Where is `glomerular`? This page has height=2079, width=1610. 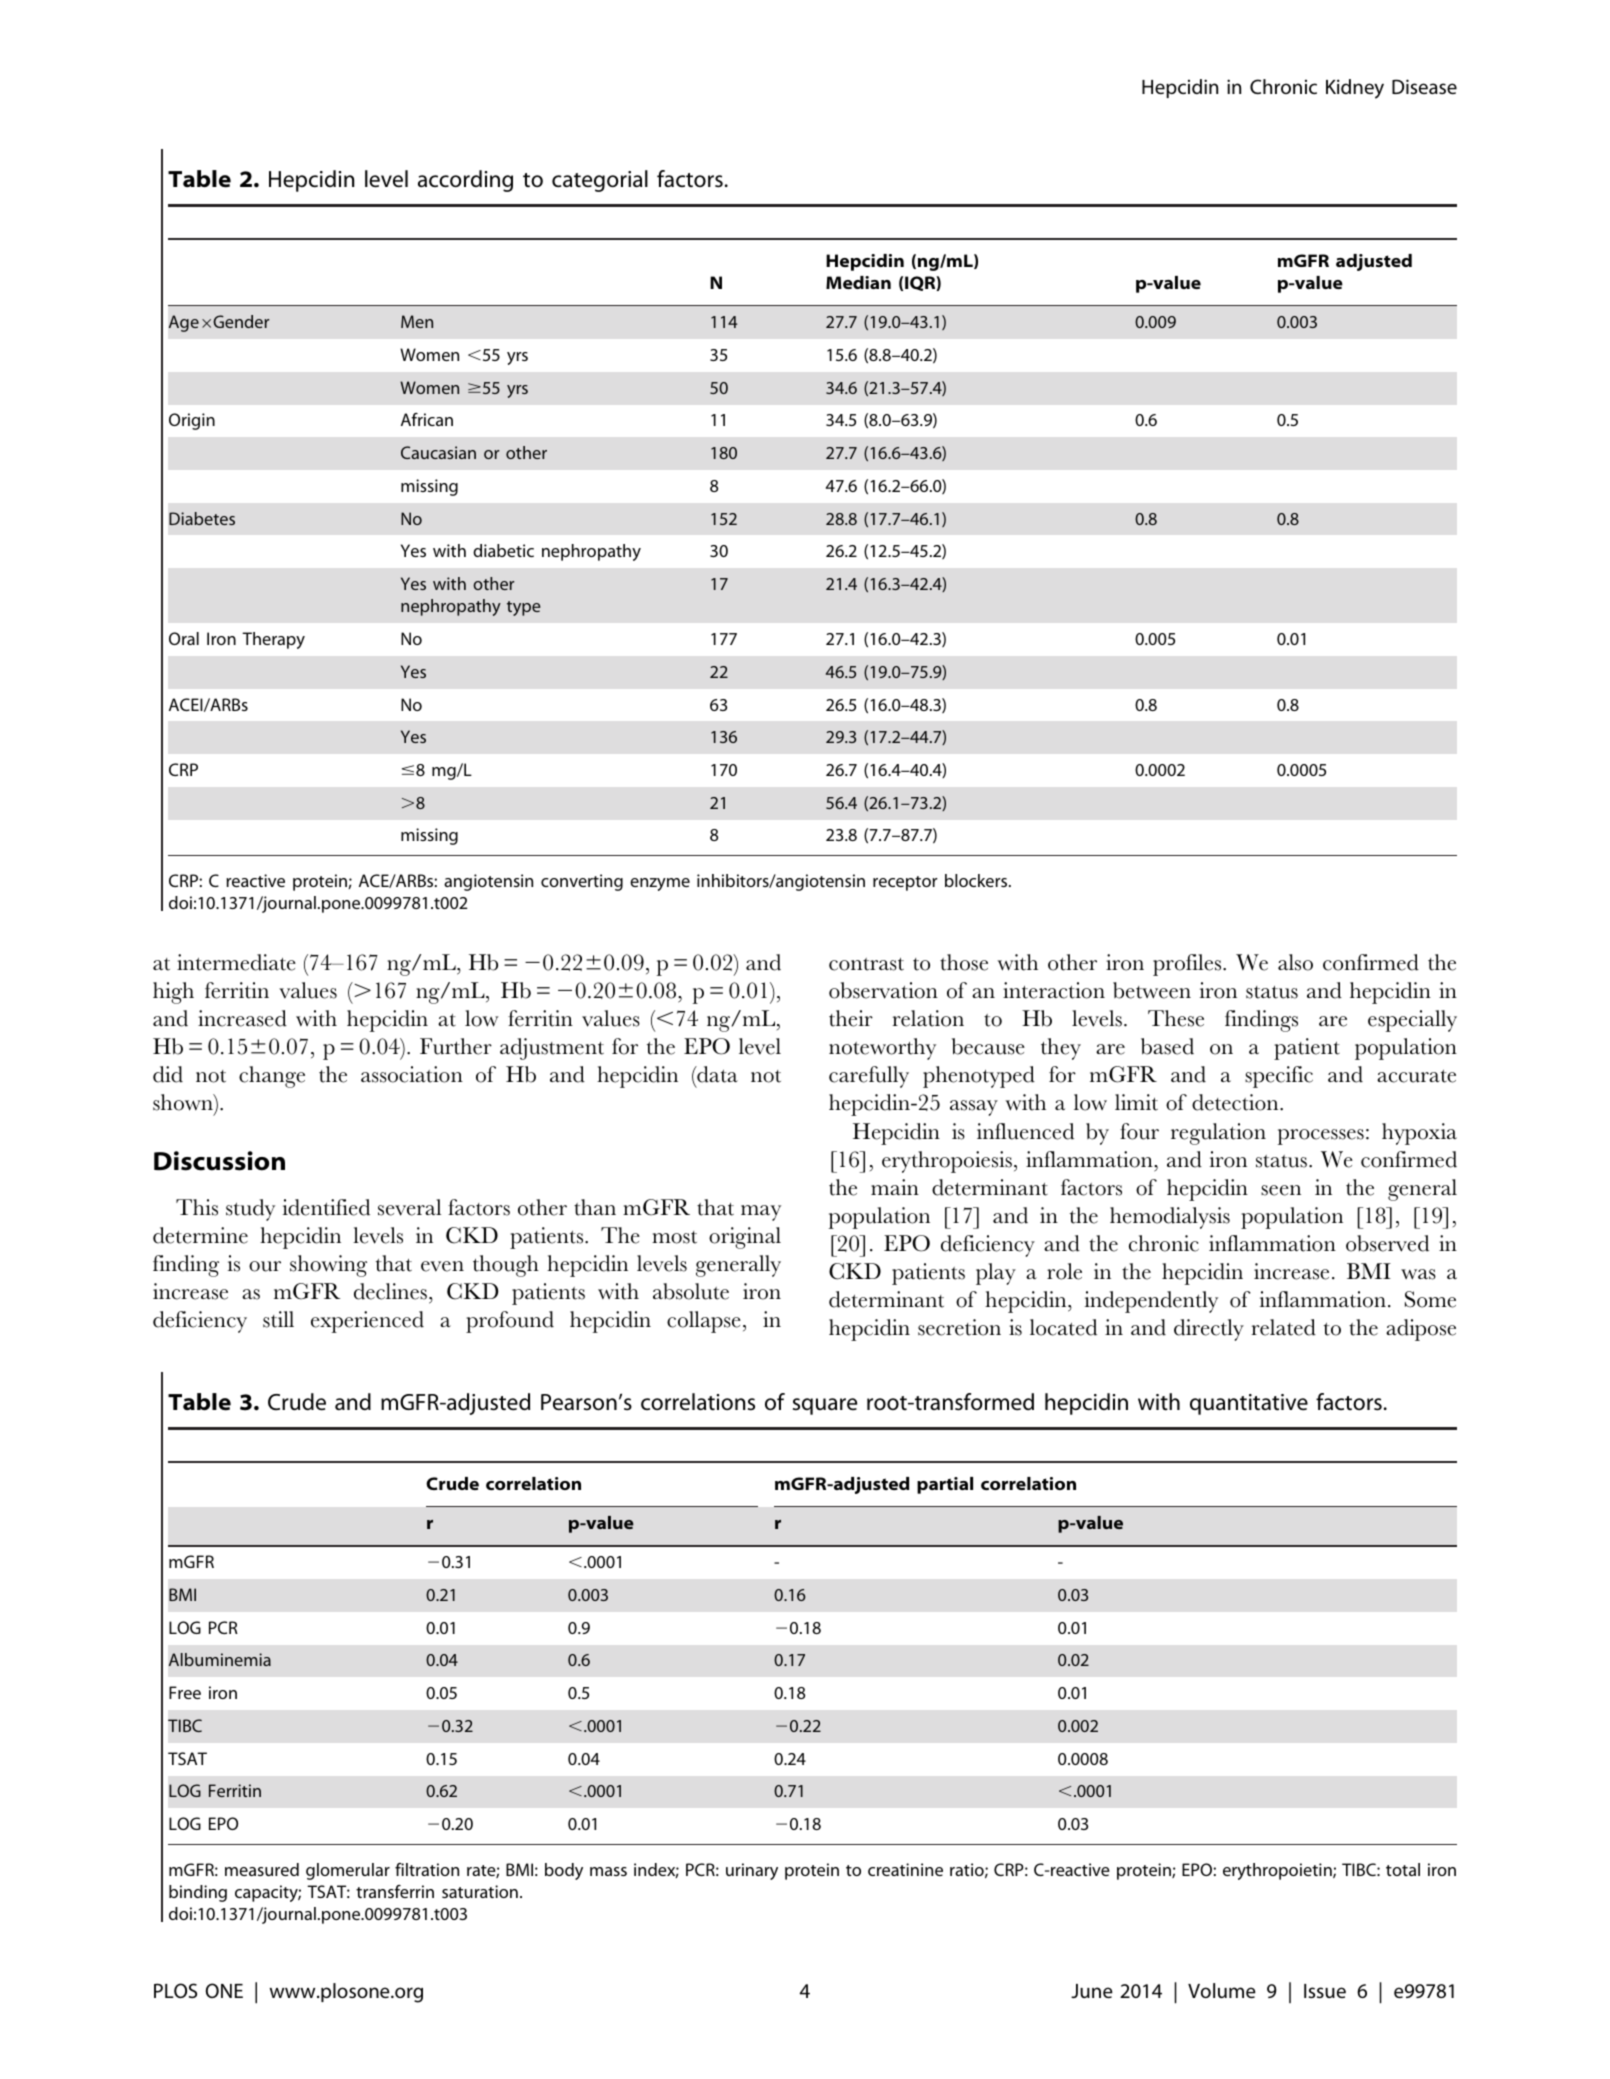
glomerular is located at coordinates (348, 1871).
